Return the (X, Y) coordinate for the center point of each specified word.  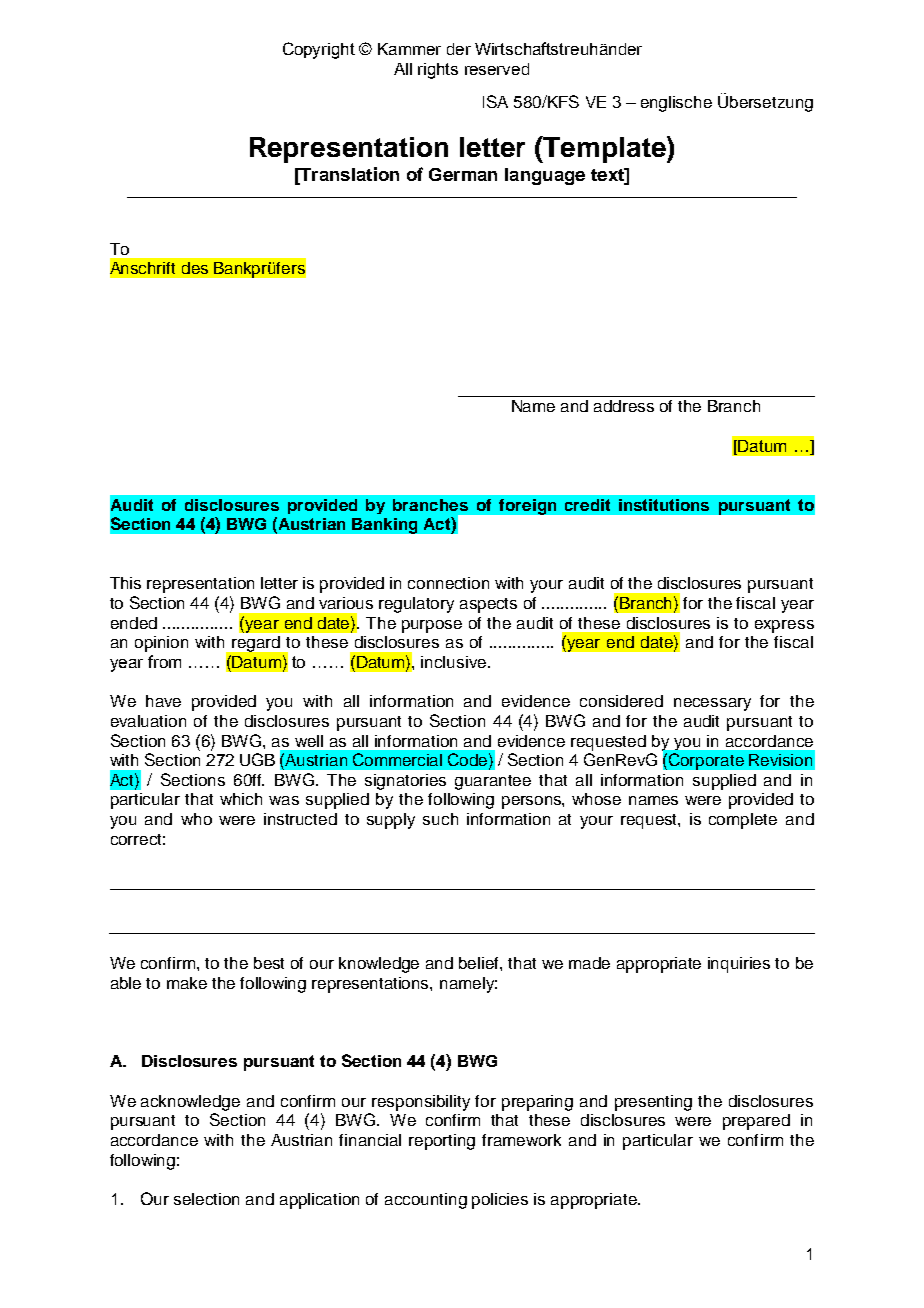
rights (438, 71)
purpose (432, 626)
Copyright (319, 50)
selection (206, 1199)
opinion (161, 644)
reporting (442, 1142)
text (608, 174)
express (784, 626)
